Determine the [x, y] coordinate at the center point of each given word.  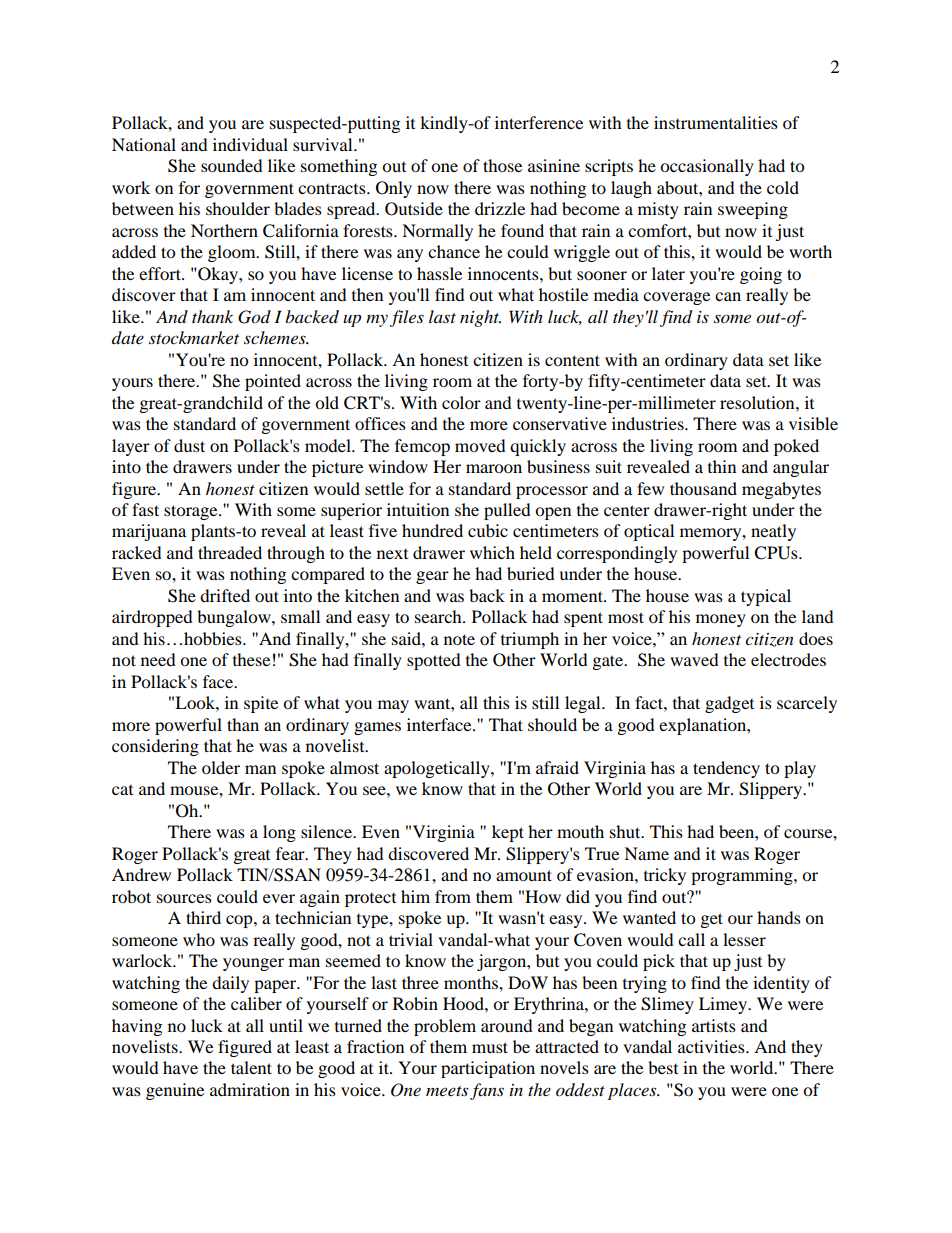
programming [743, 876]
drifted [225, 595]
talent [251, 1067]
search [439, 616]
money [721, 620]
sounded [232, 165]
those [502, 165]
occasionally [707, 167]
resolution [758, 402]
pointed [273, 382]
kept [508, 833]
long [279, 833]
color [461, 402]
